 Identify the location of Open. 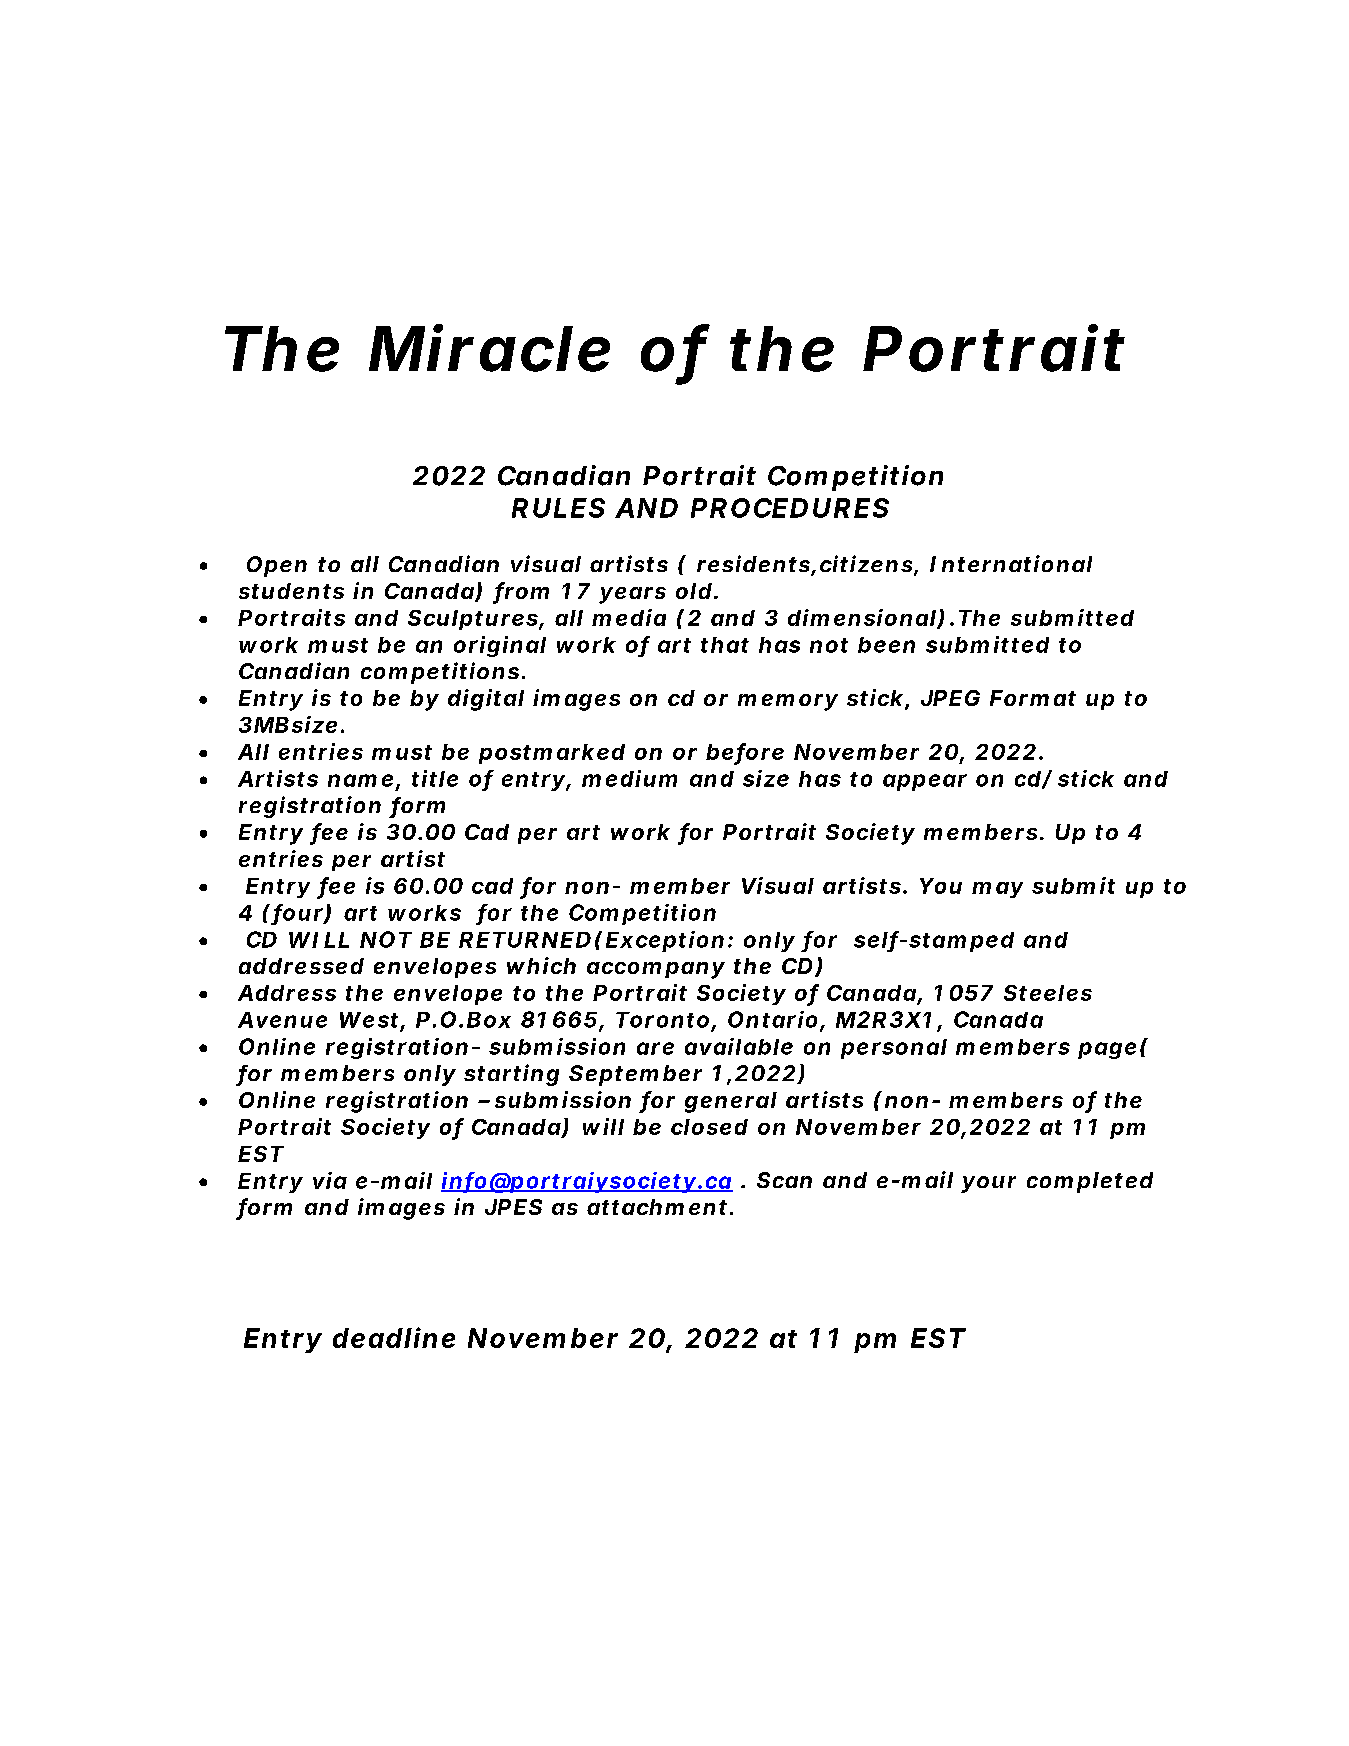
(277, 566).
